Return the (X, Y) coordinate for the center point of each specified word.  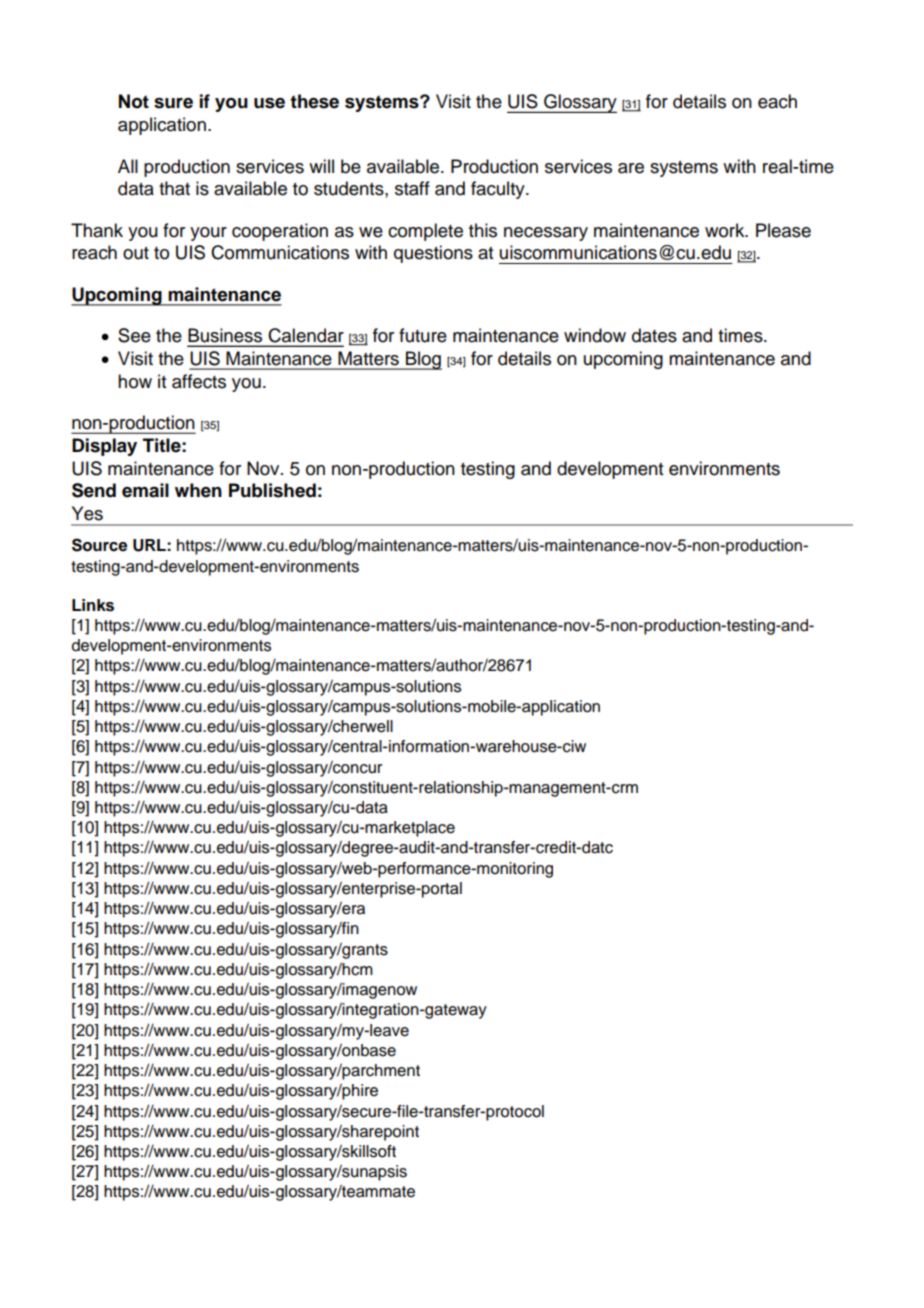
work (726, 230)
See (134, 335)
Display (104, 447)
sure (173, 103)
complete (425, 232)
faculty (499, 190)
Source (99, 545)
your (208, 234)
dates (654, 335)
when (198, 490)
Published (272, 490)
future (423, 335)
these (314, 101)
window (595, 335)
